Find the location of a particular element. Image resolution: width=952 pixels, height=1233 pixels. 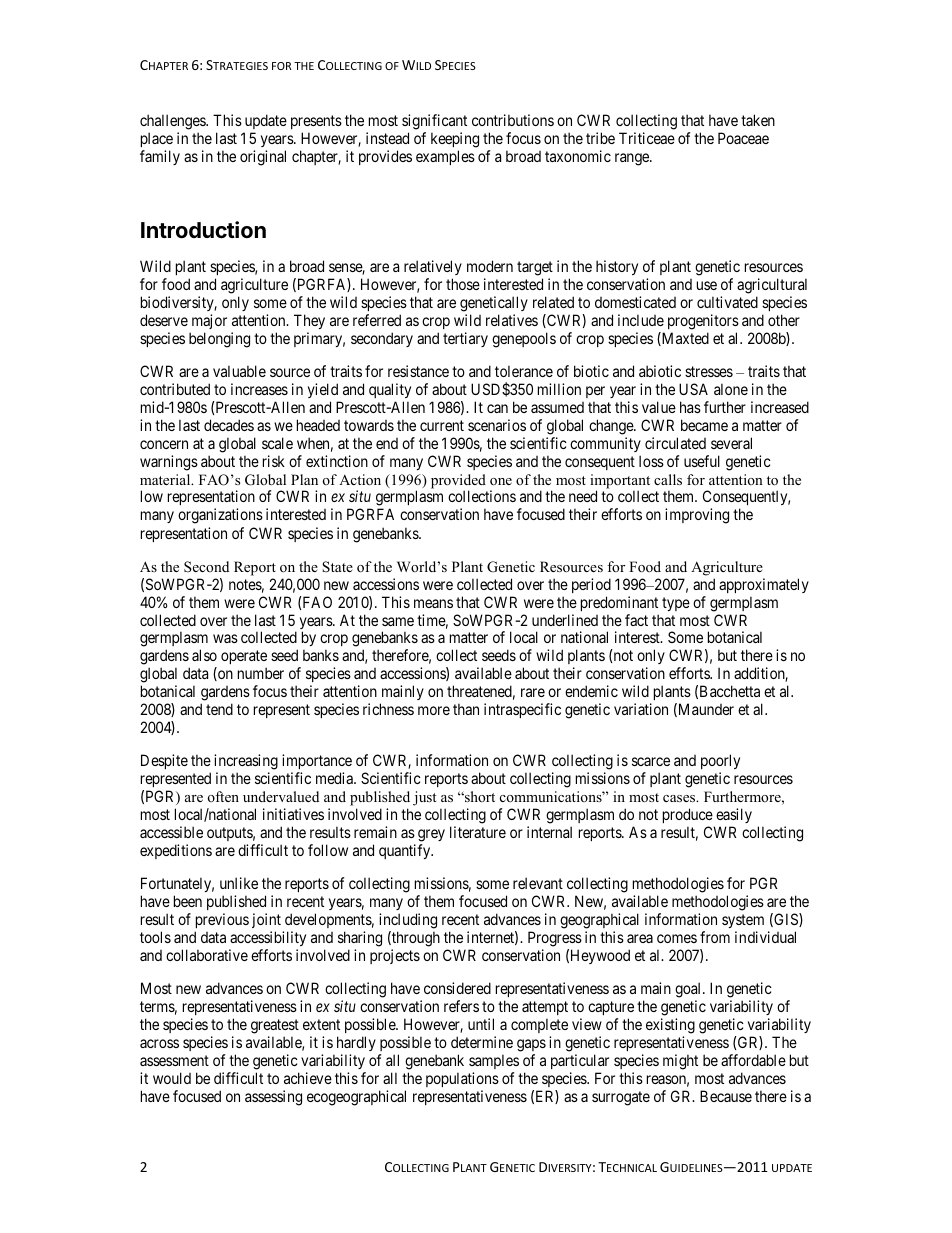

keeping is located at coordinates (455, 140).
